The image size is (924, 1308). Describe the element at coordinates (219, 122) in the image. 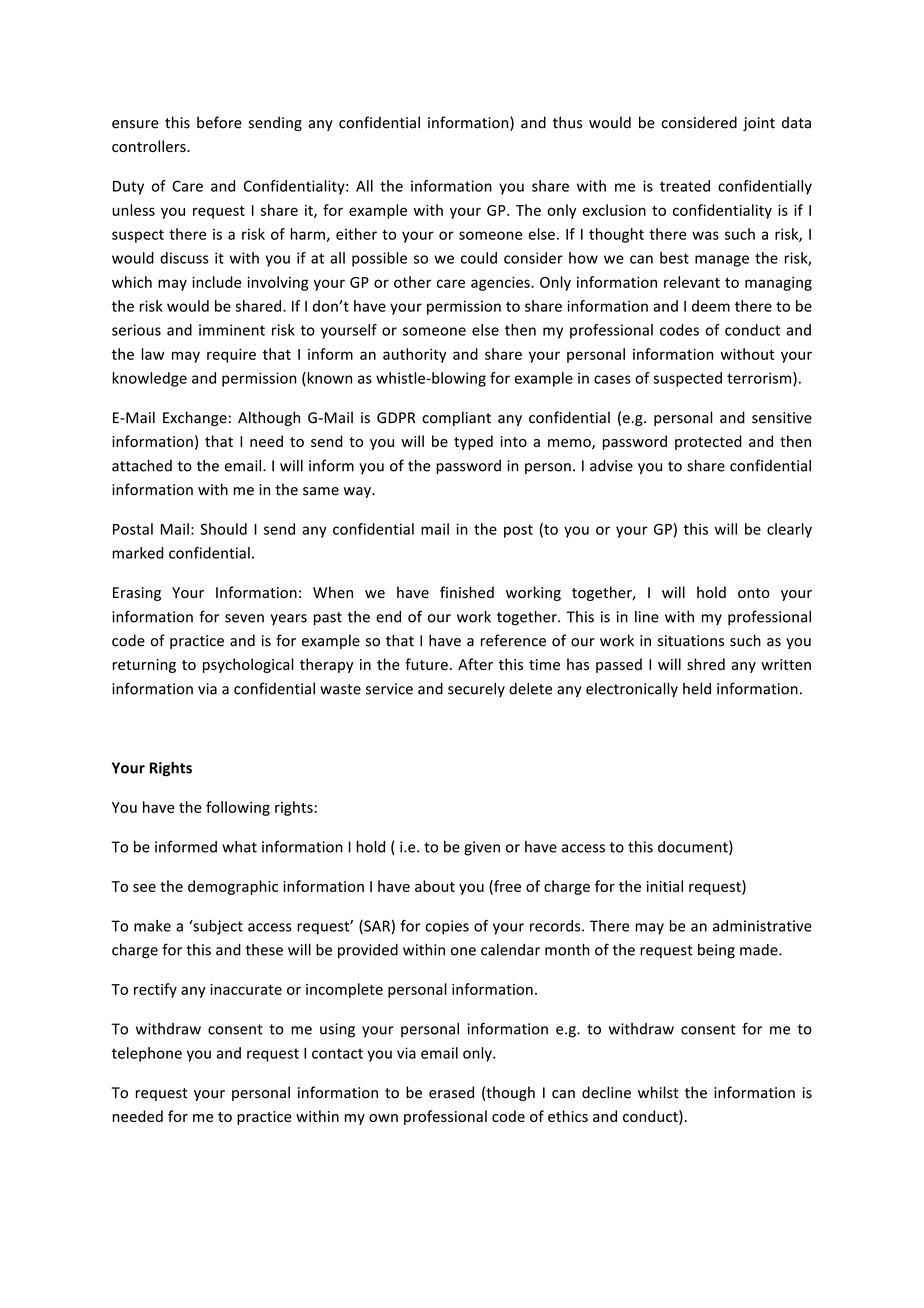

I see `before` at that location.
